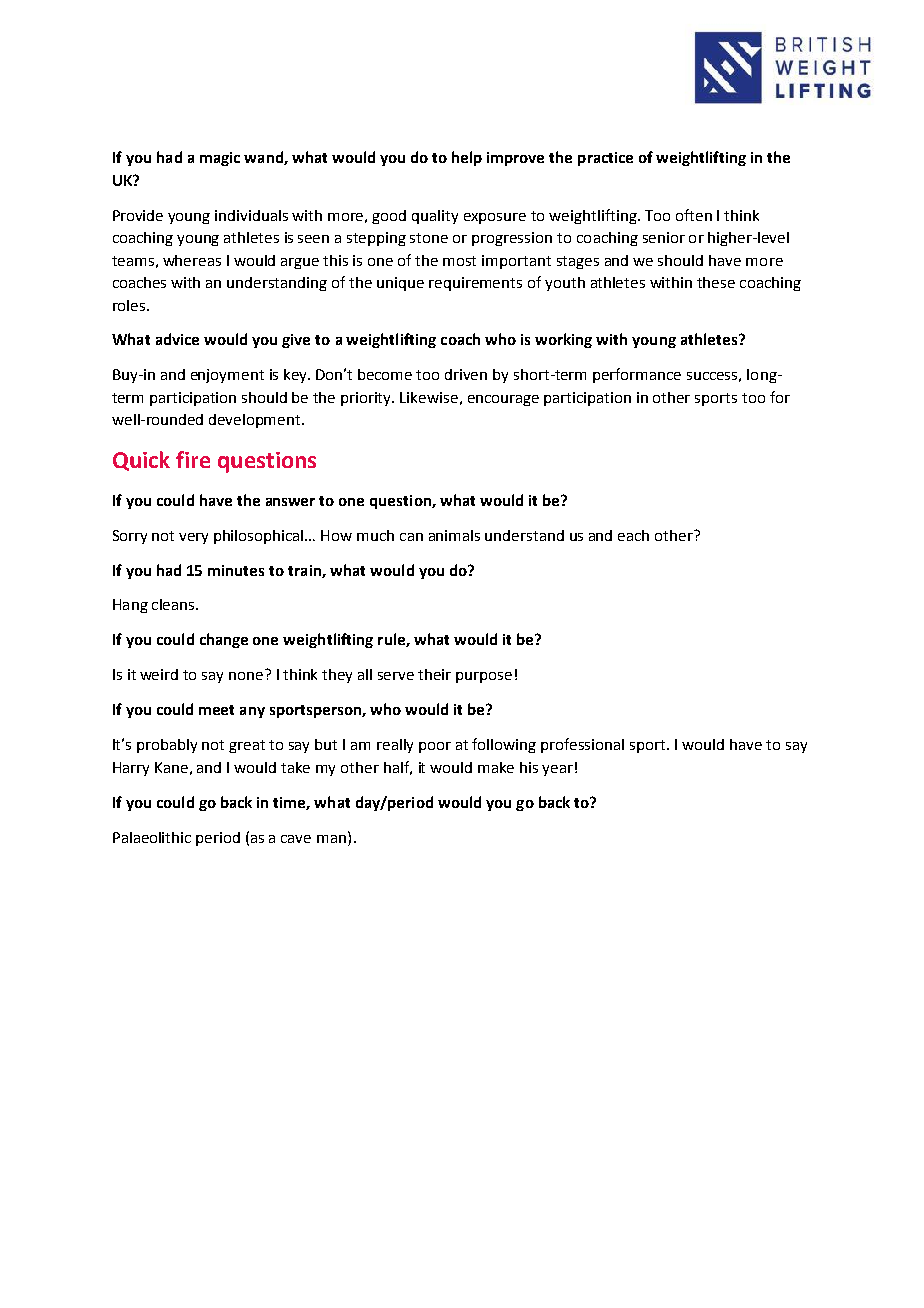  What do you see at coordinates (605, 159) in the screenshot?
I see `practice` at bounding box center [605, 159].
